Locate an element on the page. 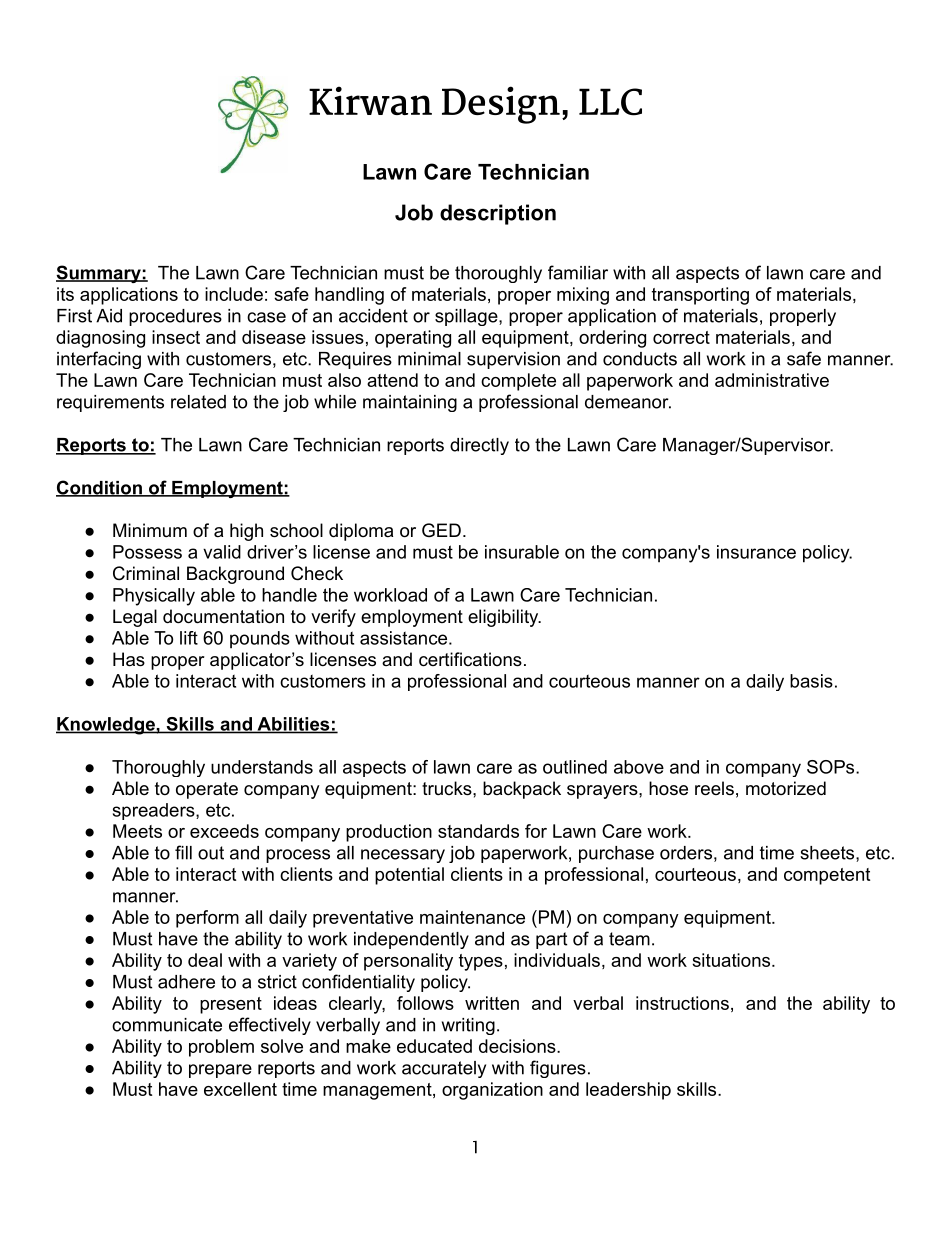  orders is located at coordinates (686, 853).
